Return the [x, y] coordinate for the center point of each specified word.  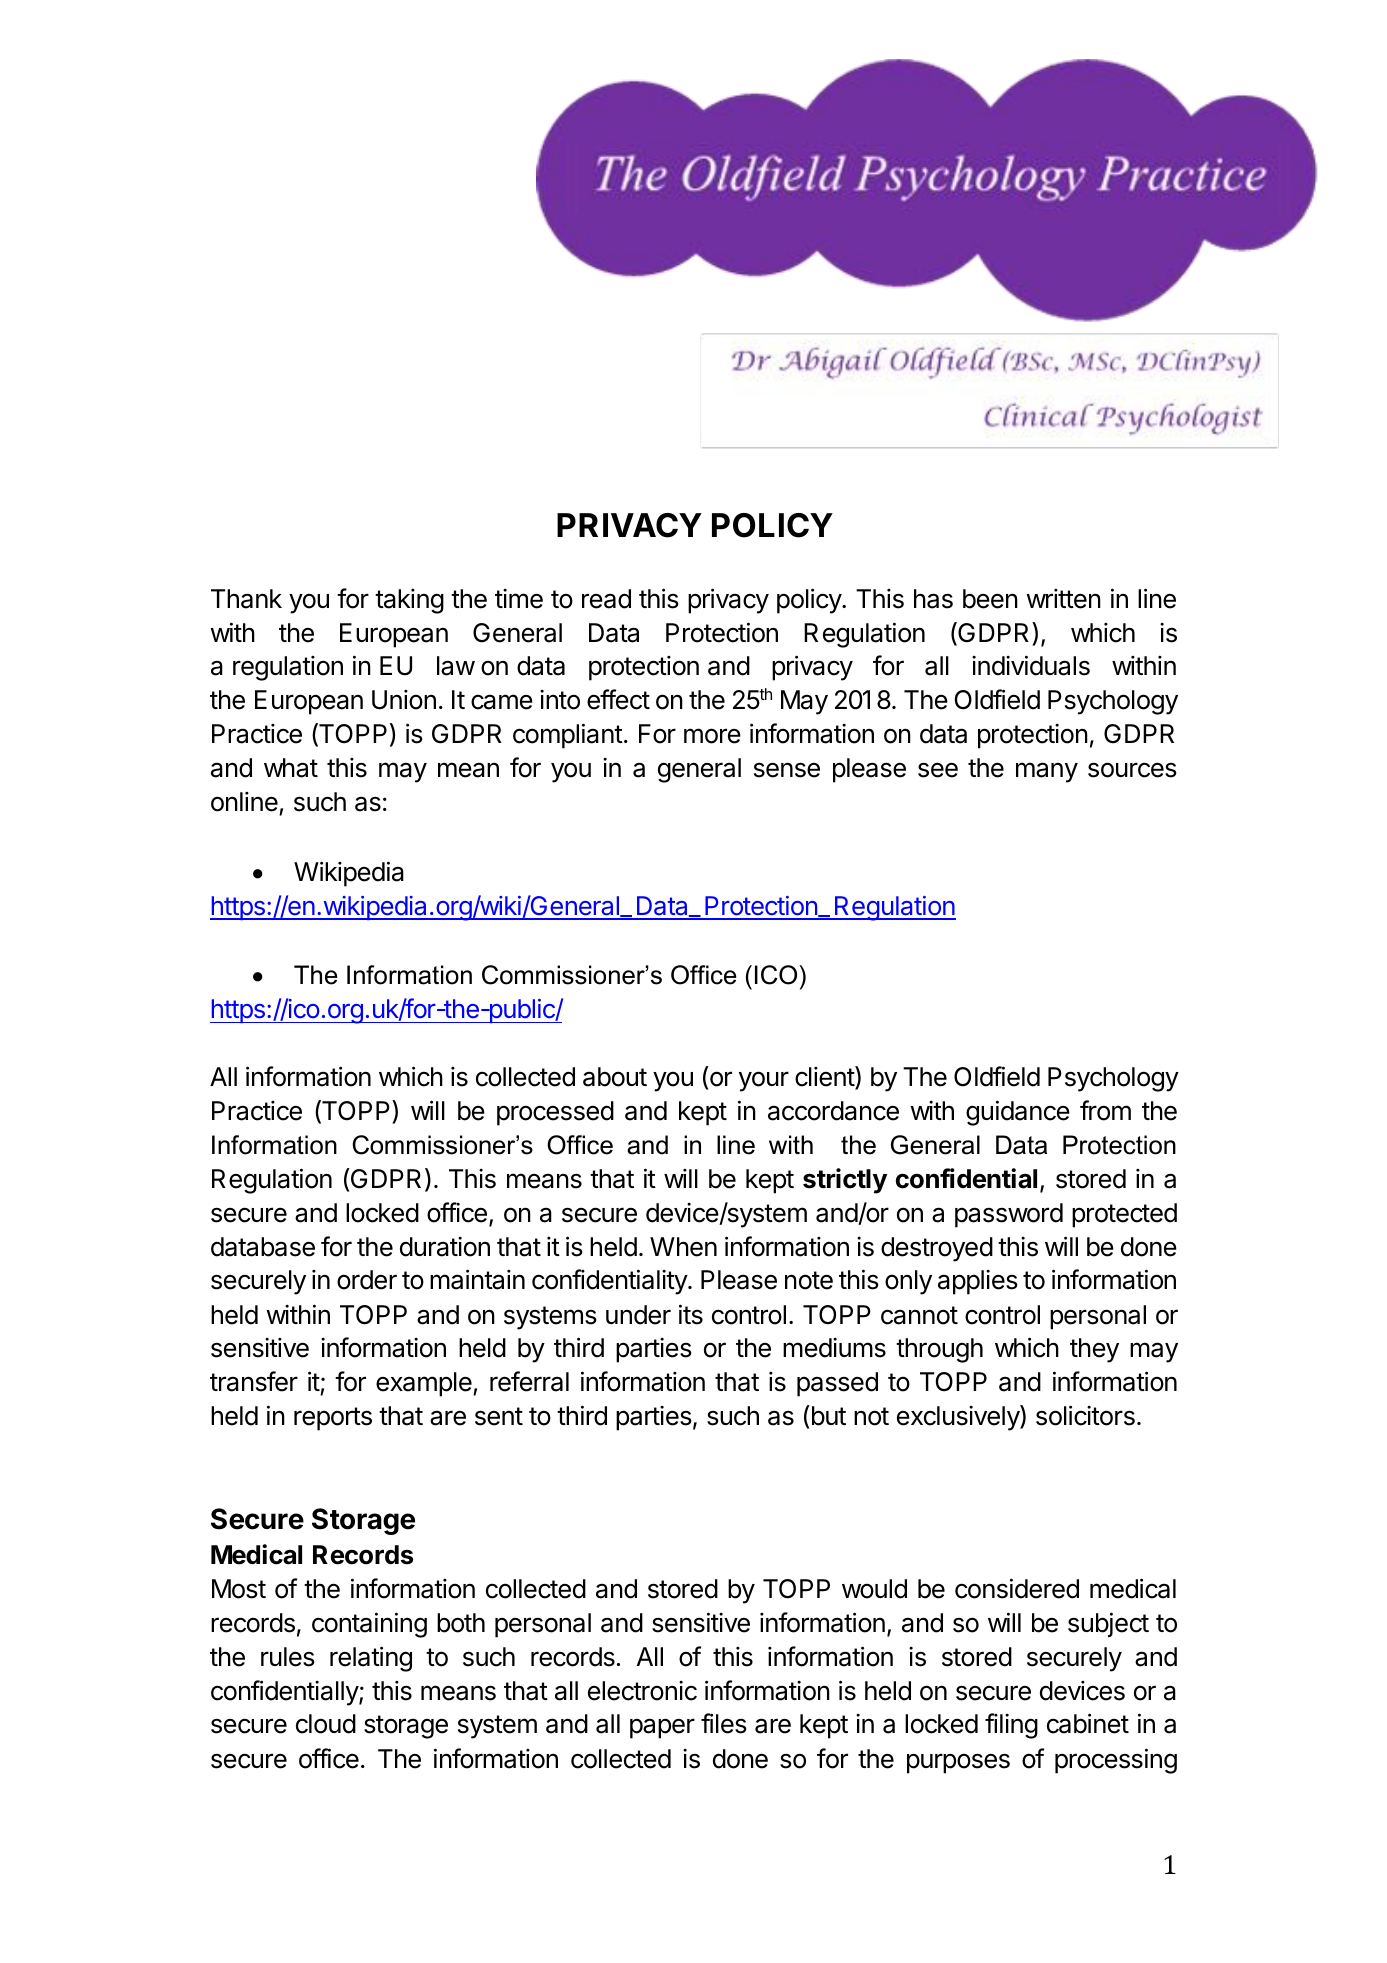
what [291, 768]
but [827, 1415]
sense [787, 770]
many [1047, 772]
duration [445, 1247]
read [606, 599]
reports [333, 1419]
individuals [1031, 665]
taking [409, 601]
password [1009, 1215]
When [683, 1247]
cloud [326, 1724]
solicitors [1085, 1415]
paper [662, 1728]
